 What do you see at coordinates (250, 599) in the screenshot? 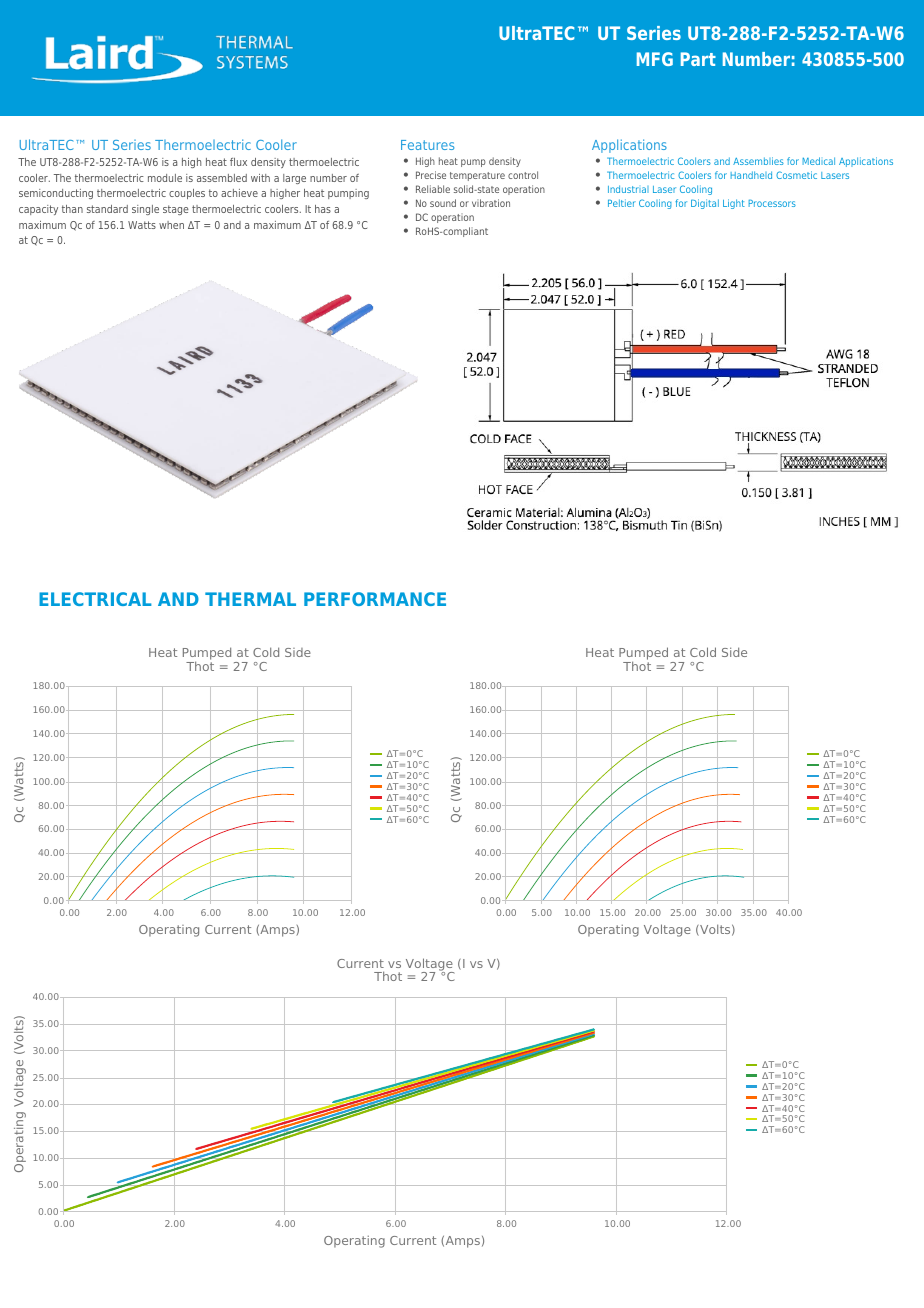
I see `THERMAL` at bounding box center [250, 599].
